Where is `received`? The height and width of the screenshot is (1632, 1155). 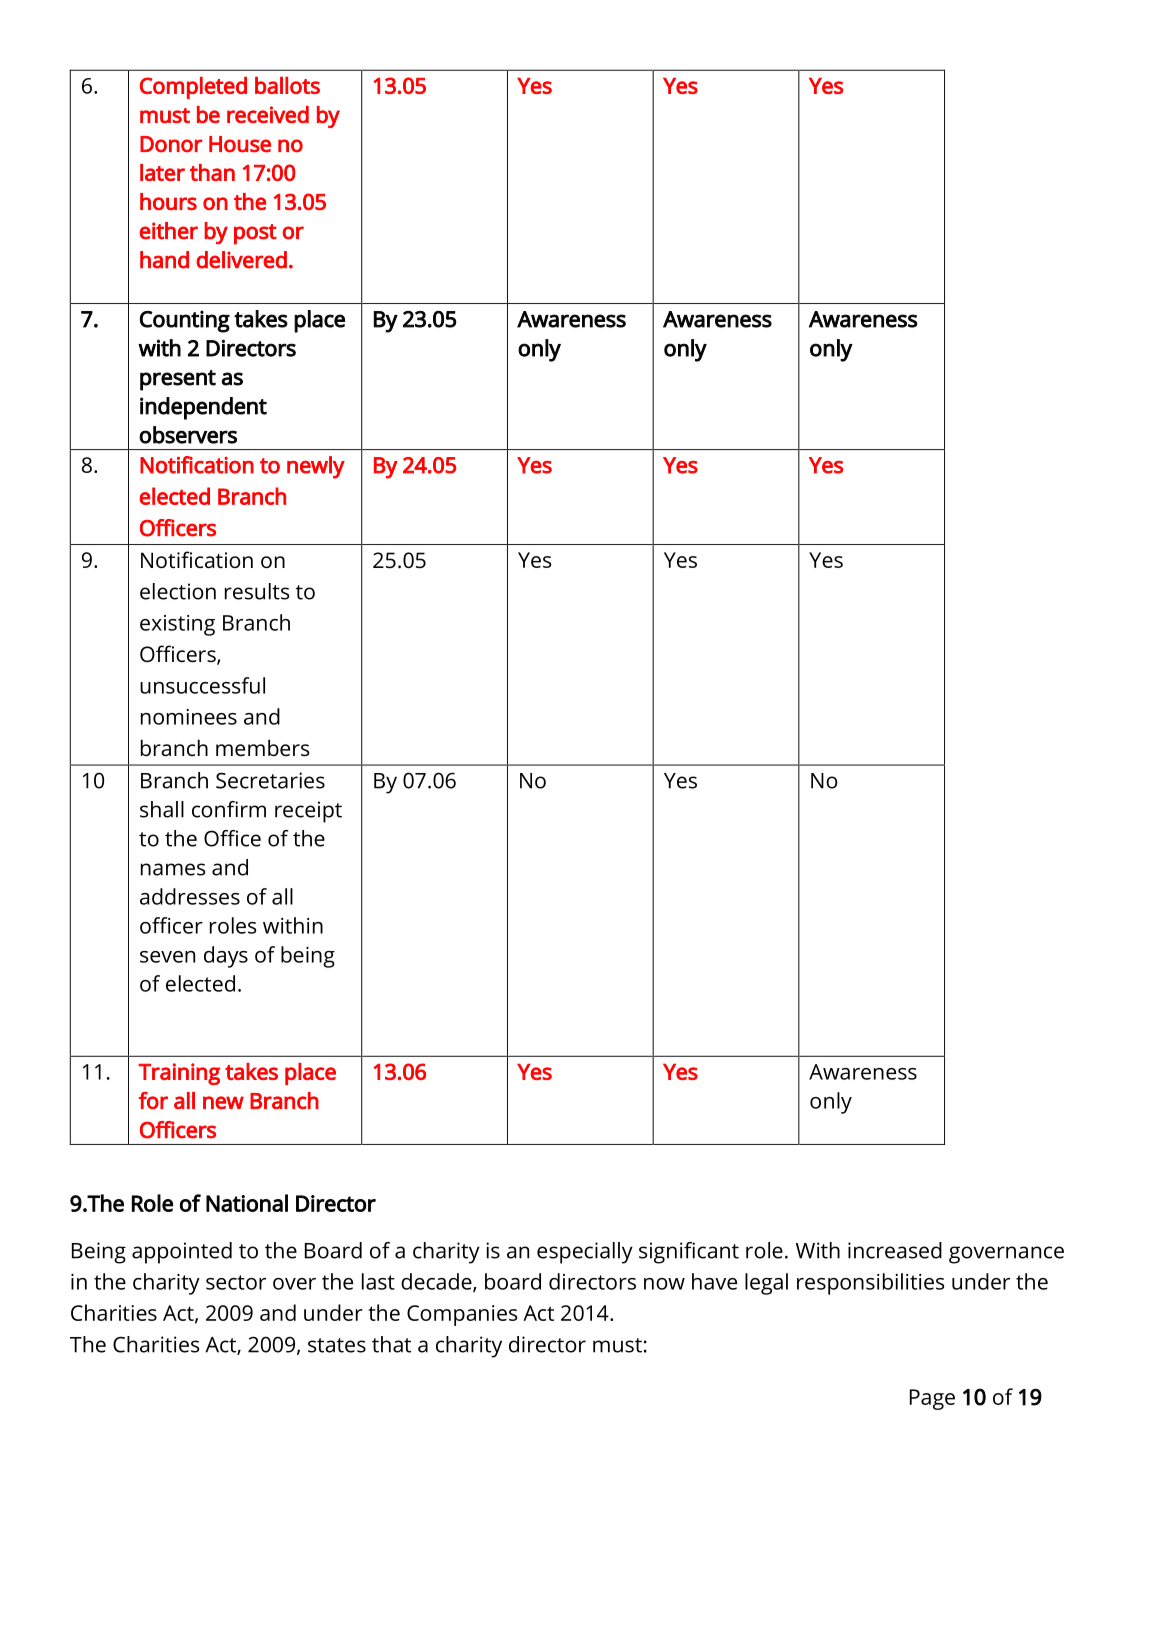
received is located at coordinates (268, 114).
